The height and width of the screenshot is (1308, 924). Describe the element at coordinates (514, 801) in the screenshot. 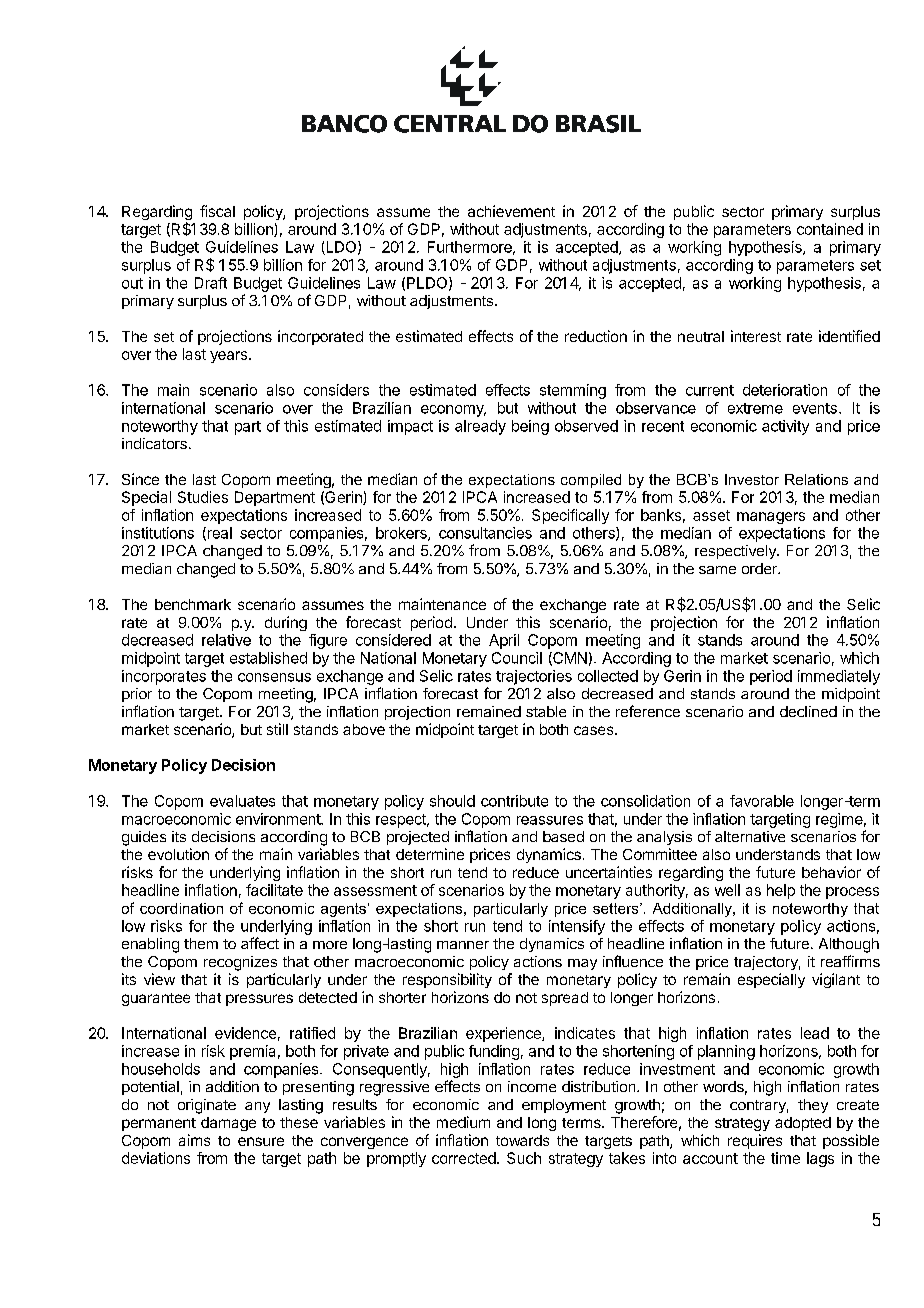

I see `contribute` at that location.
